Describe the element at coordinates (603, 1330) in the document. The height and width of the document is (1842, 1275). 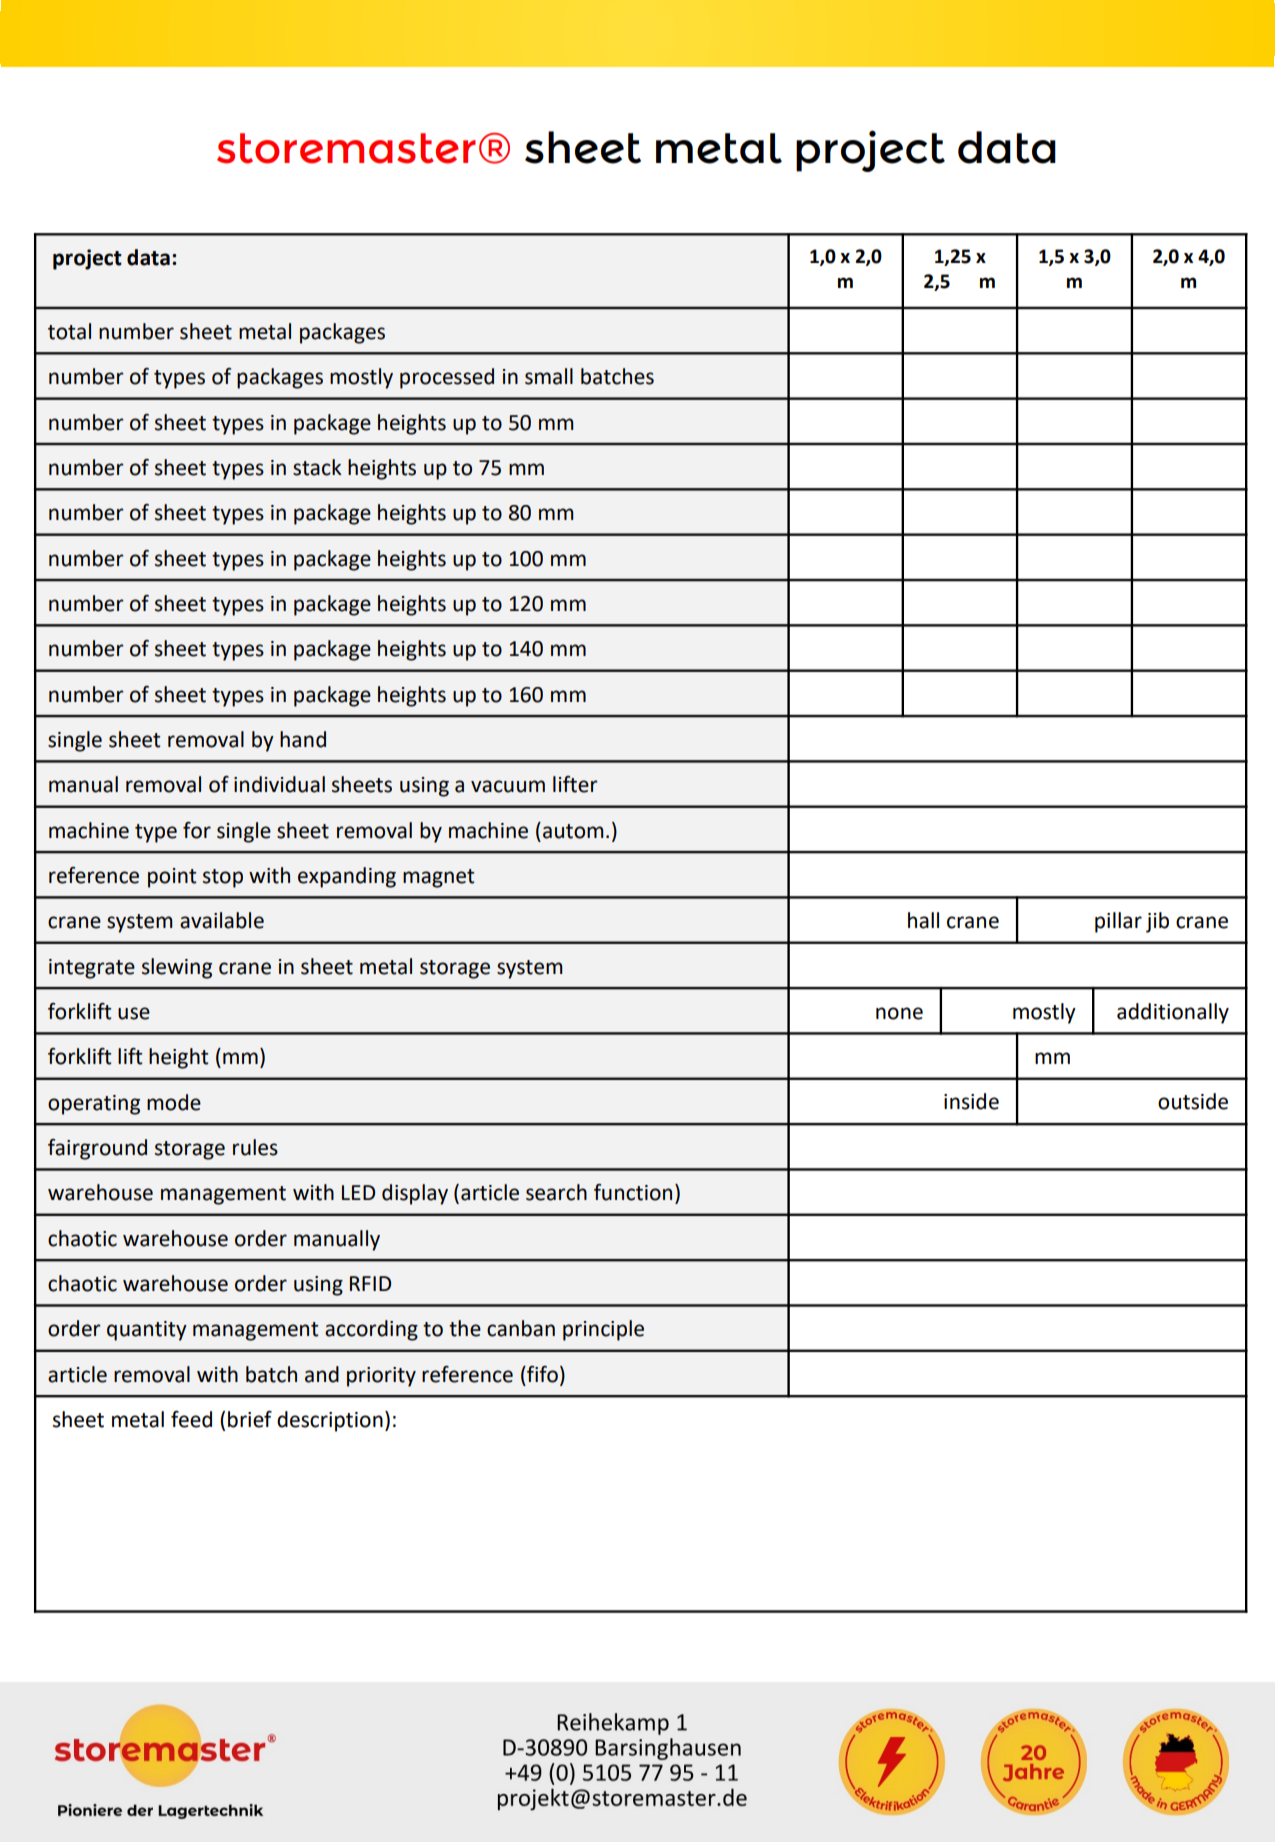
I see `principle` at that location.
